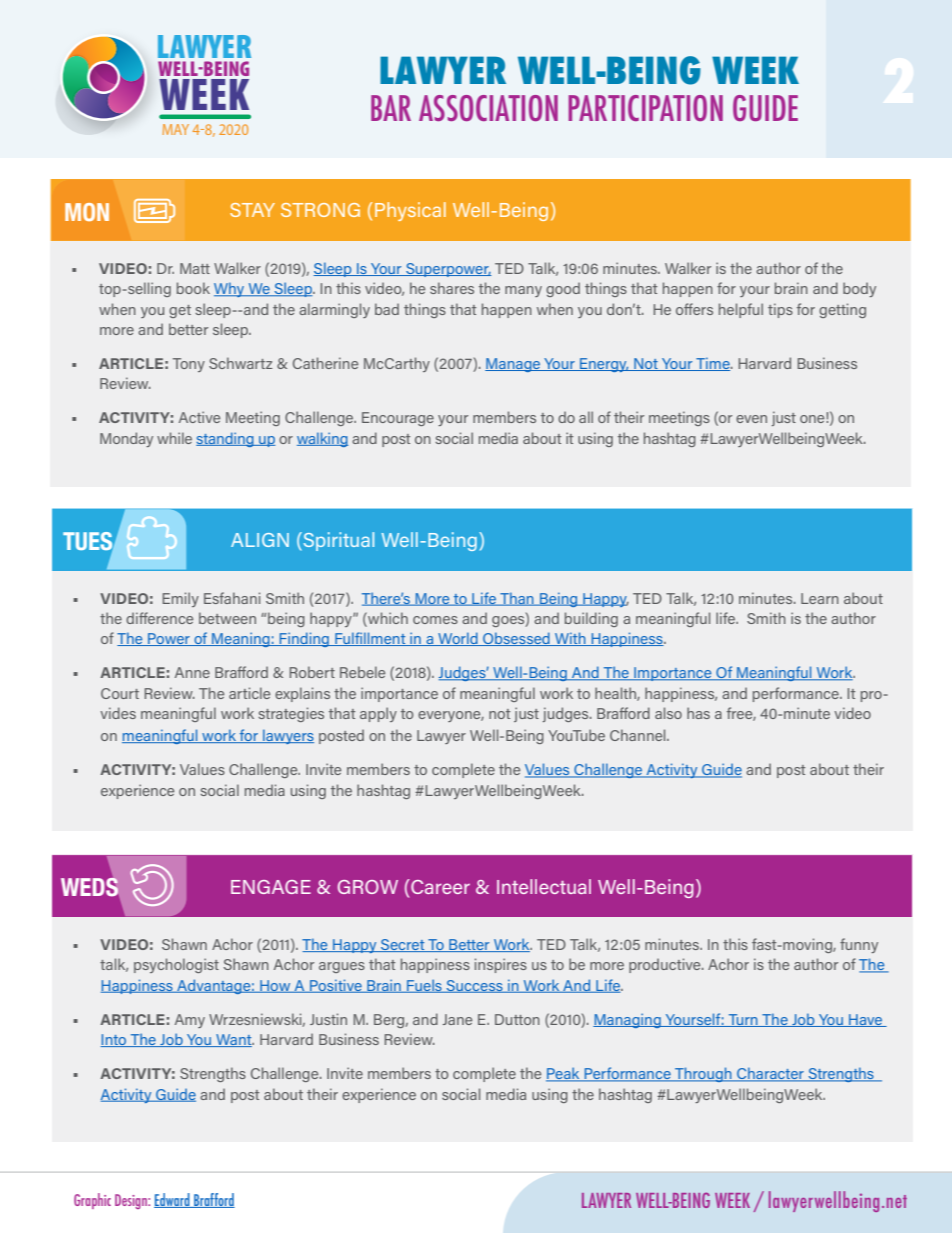 The width and height of the screenshot is (952, 1233). I want to click on PARTICIPATION, so click(645, 108).
